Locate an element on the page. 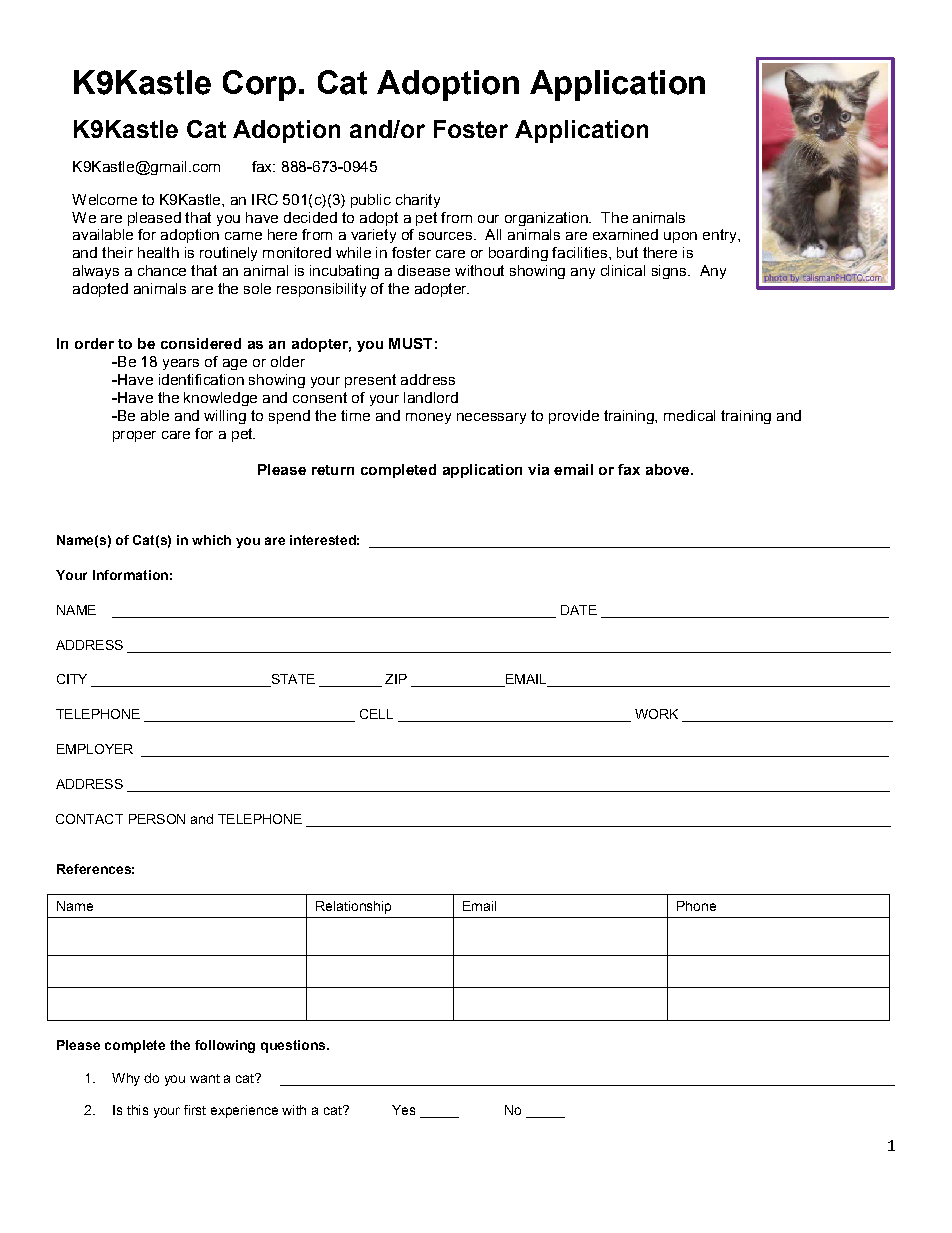 The height and width of the document is (1233, 952). ZIP is located at coordinates (396, 679).
